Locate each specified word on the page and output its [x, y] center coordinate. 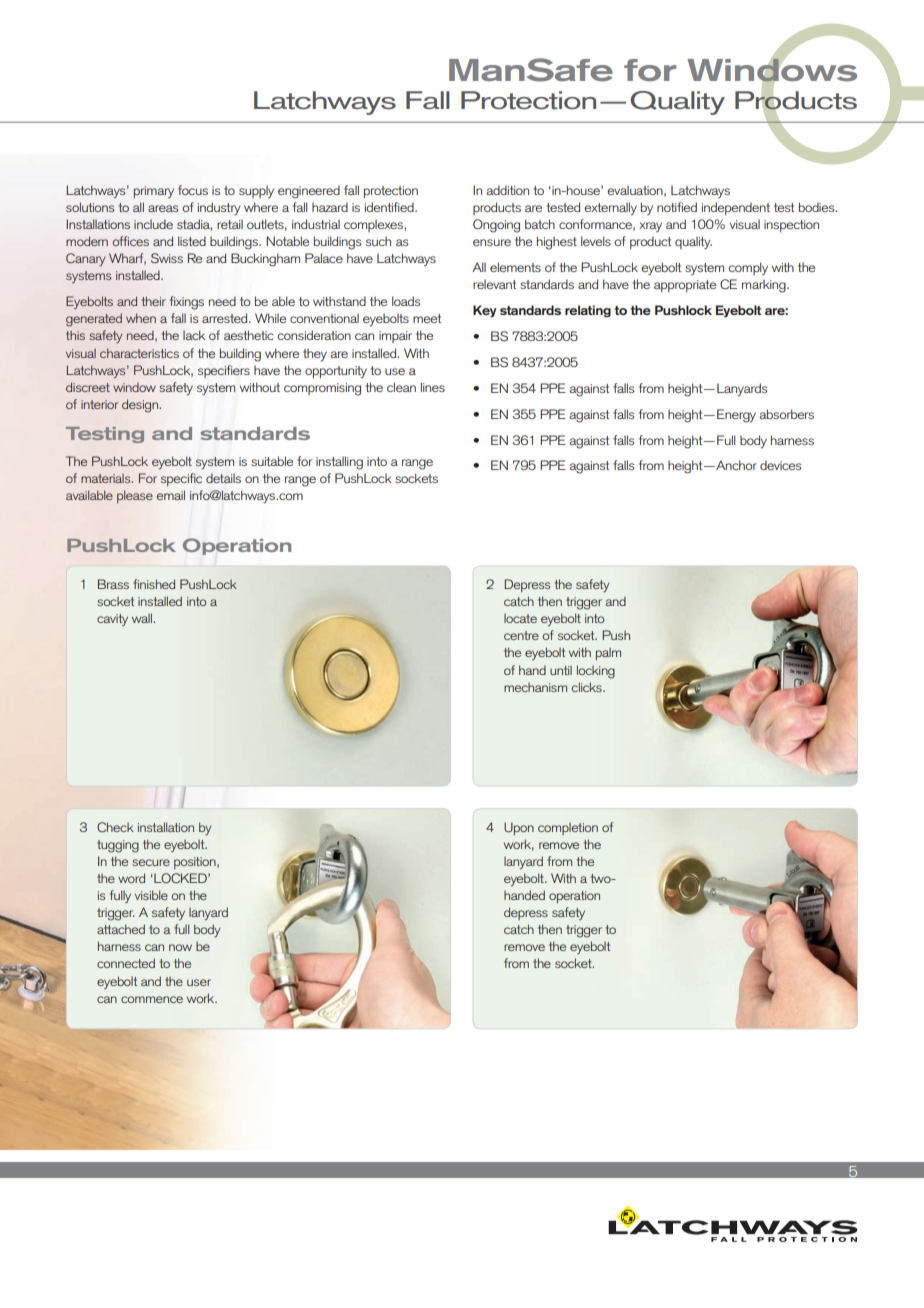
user [199, 982]
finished [154, 584]
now [180, 947]
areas [163, 208]
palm [608, 654]
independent [736, 208]
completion [568, 829]
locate [520, 618]
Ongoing [496, 226]
